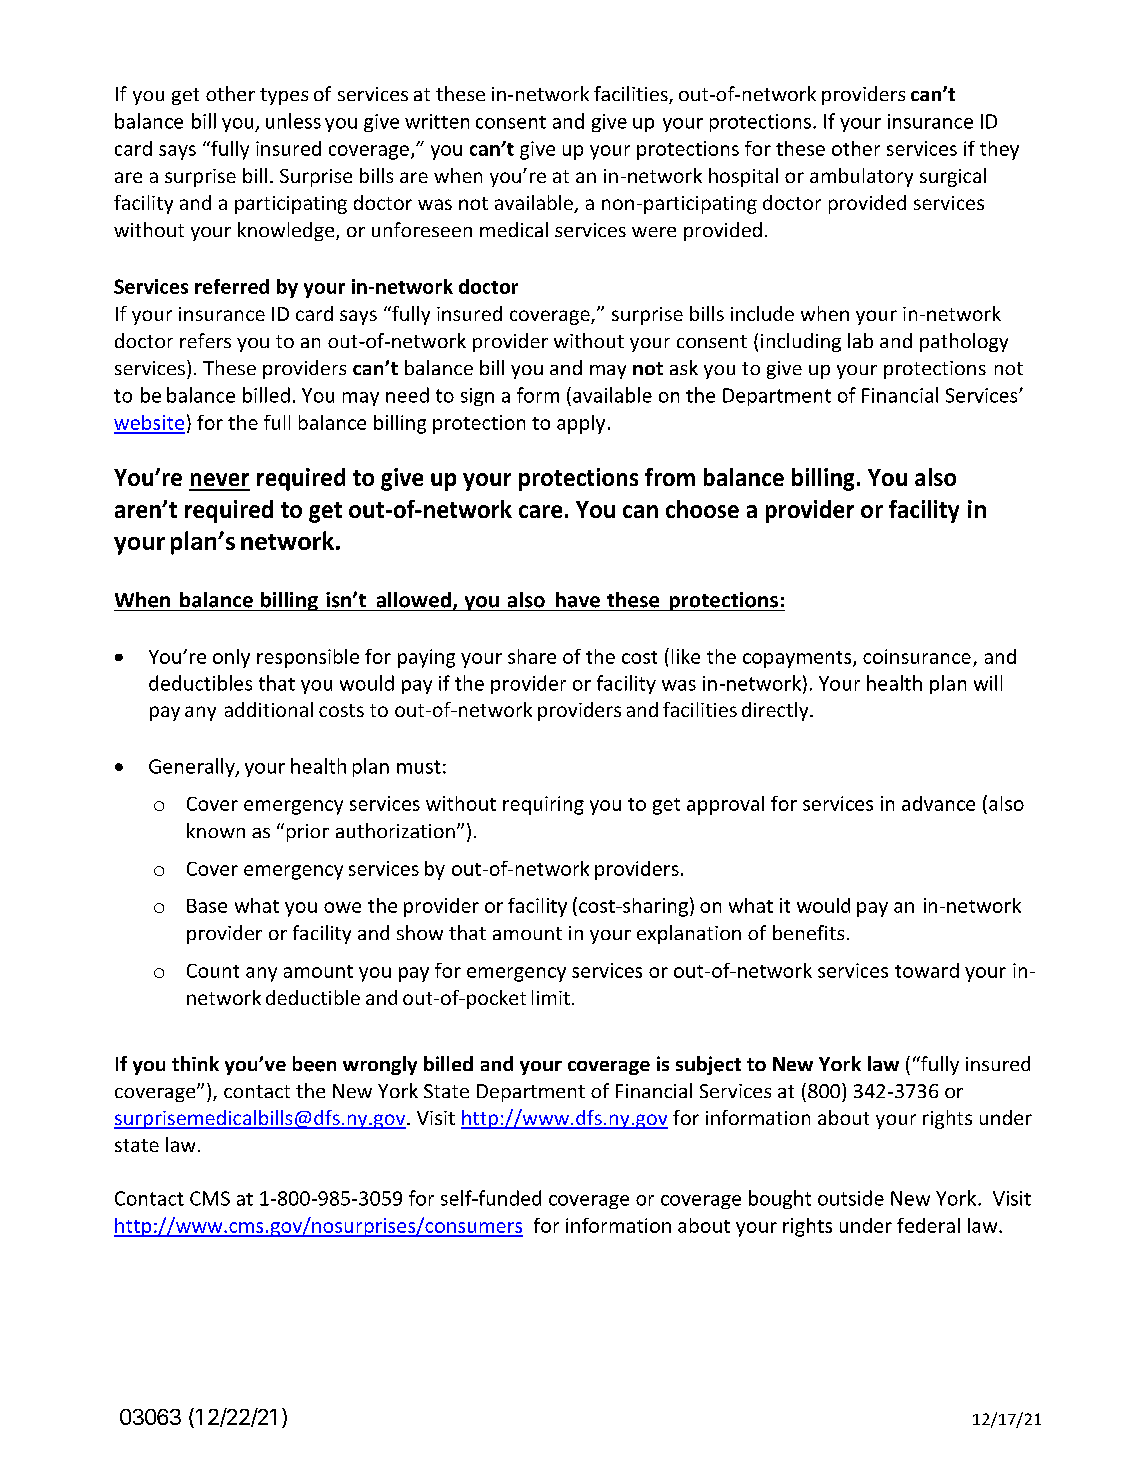 The height and width of the screenshot is (1470, 1136). Describe the element at coordinates (654, 232) in the screenshot. I see `were` at that location.
